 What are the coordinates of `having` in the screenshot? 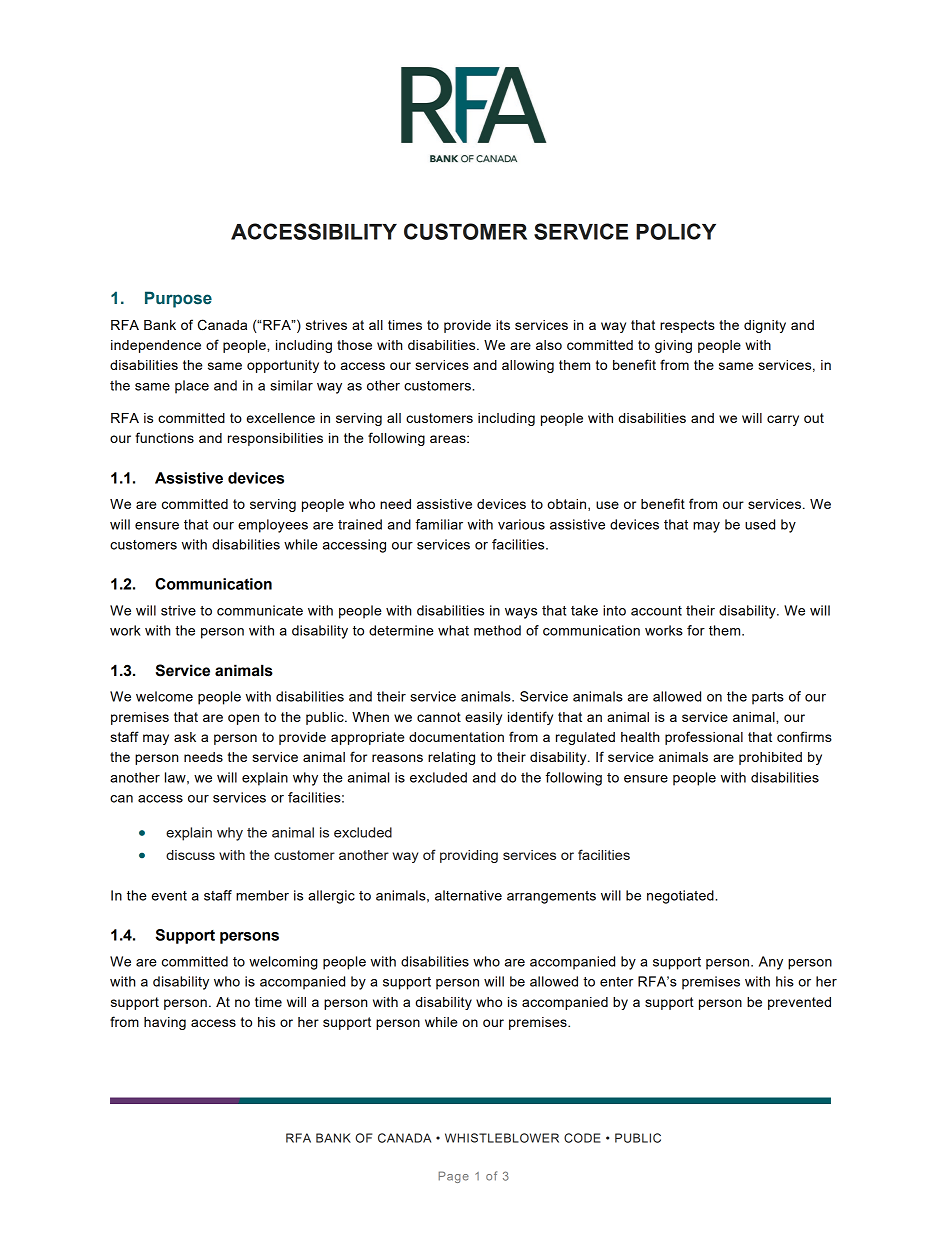 It's located at (165, 1023).
